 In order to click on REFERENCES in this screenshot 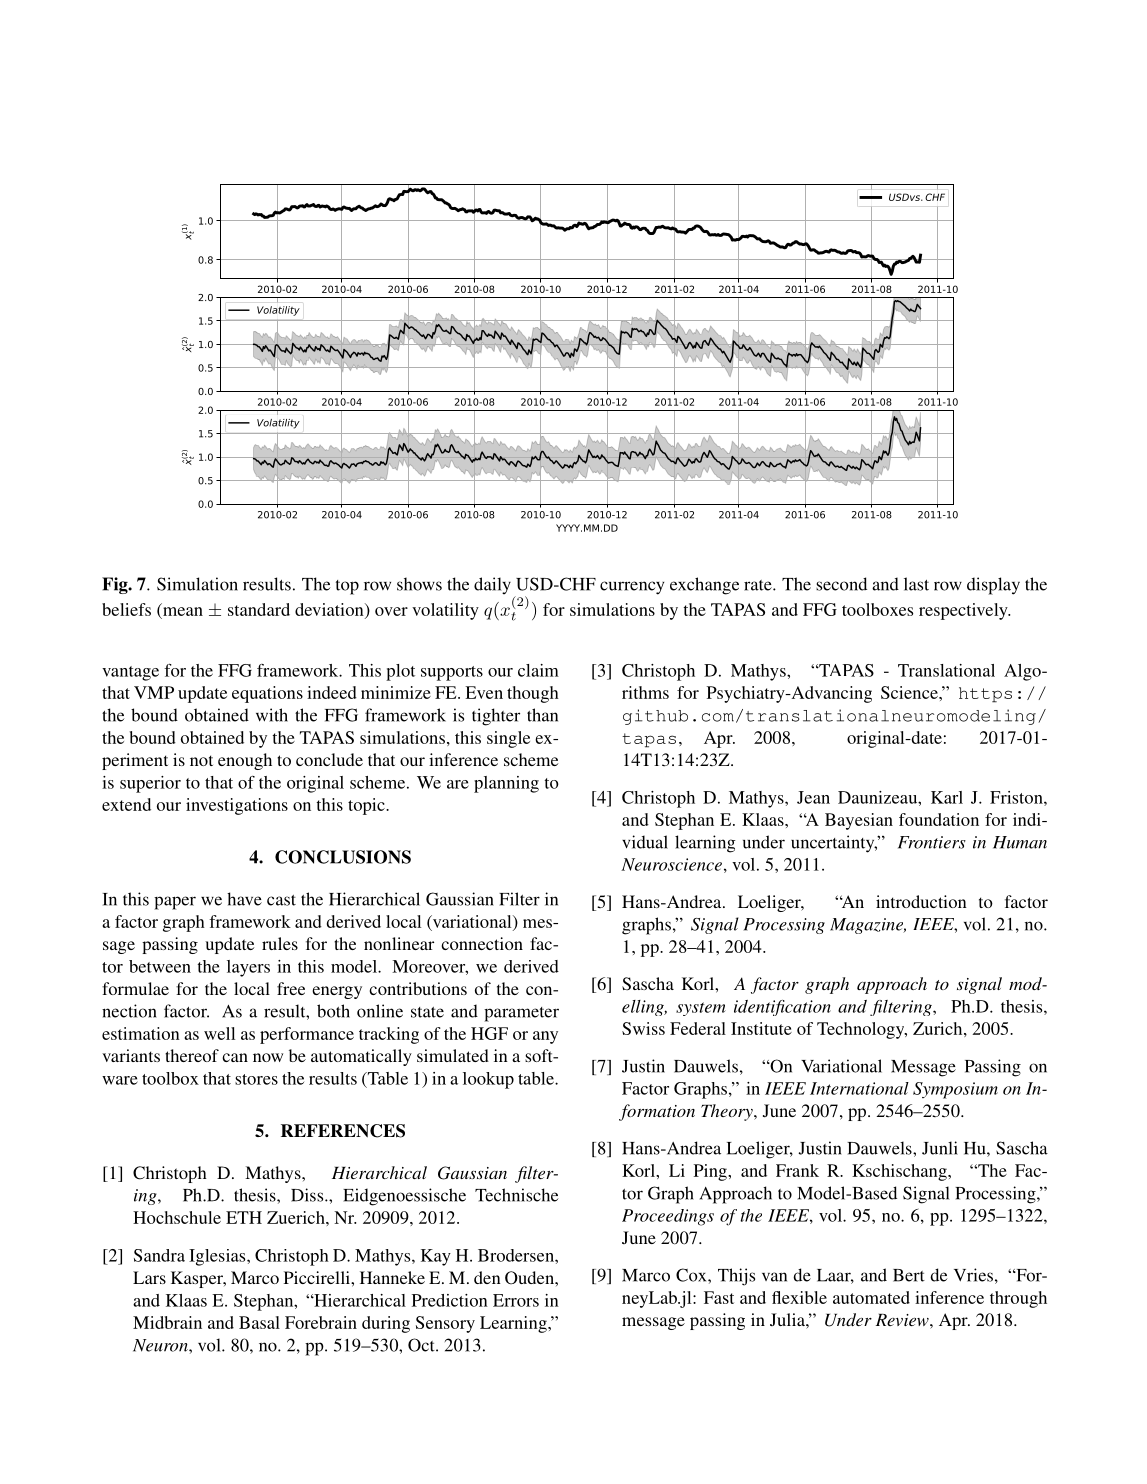, I will do `click(343, 1131)`.
